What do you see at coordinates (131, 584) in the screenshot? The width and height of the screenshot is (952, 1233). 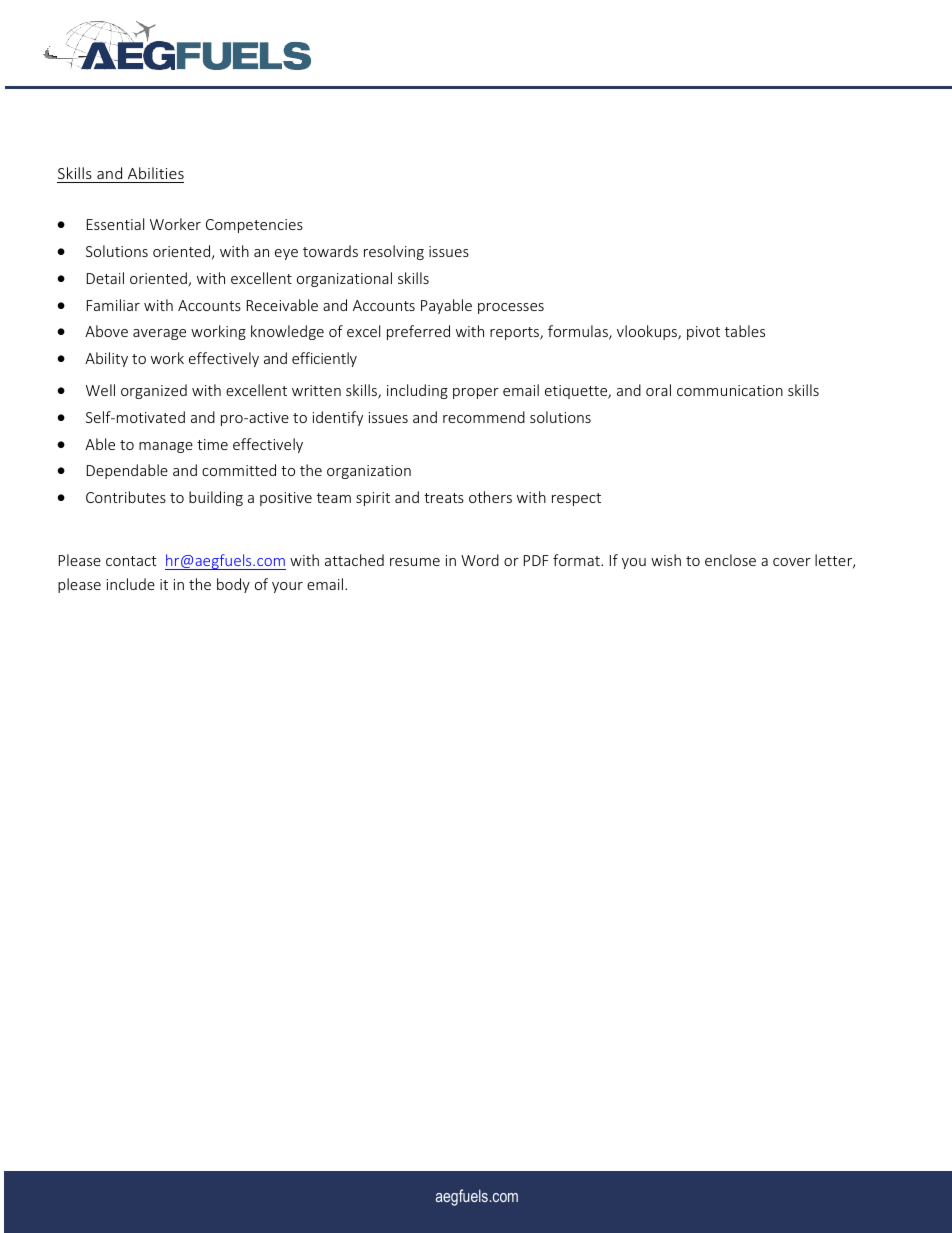 I see `include` at bounding box center [131, 584].
